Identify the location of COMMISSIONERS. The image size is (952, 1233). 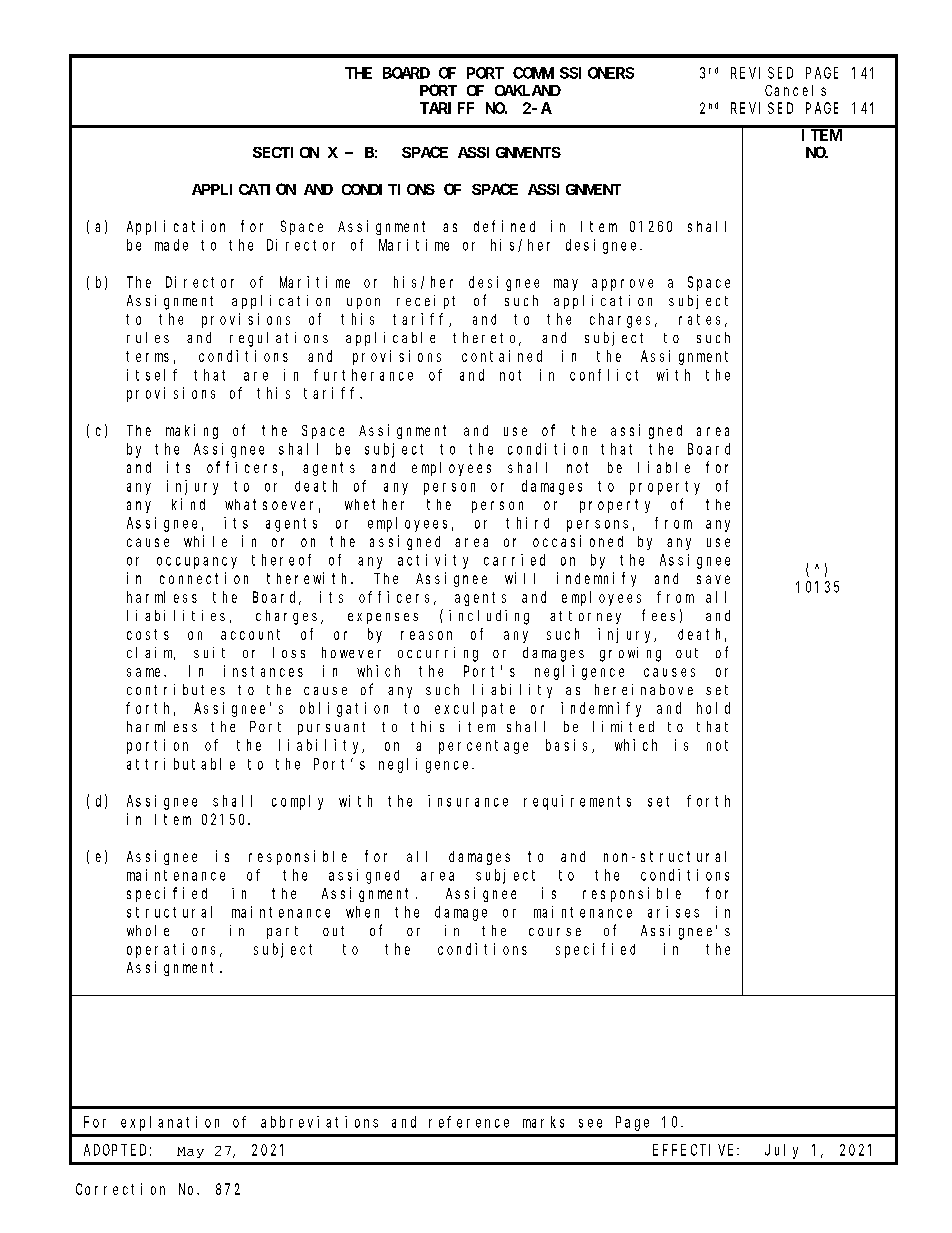
(573, 73).
